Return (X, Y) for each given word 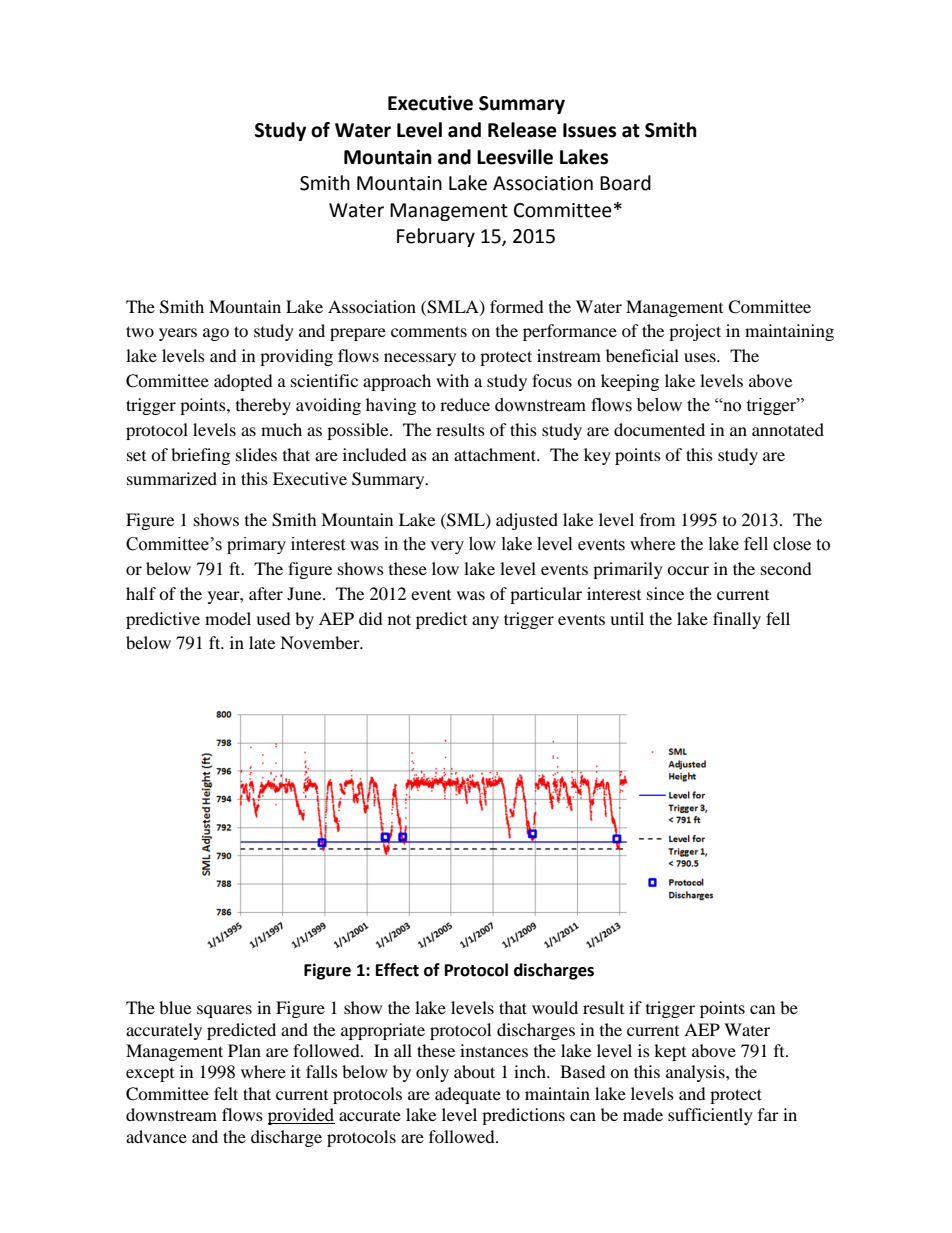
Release (522, 130)
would (555, 1007)
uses (701, 357)
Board (625, 183)
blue (175, 1007)
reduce (465, 404)
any (485, 622)
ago (216, 334)
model (228, 618)
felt (226, 1093)
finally (737, 620)
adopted (243, 382)
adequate (468, 1095)
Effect (397, 970)
